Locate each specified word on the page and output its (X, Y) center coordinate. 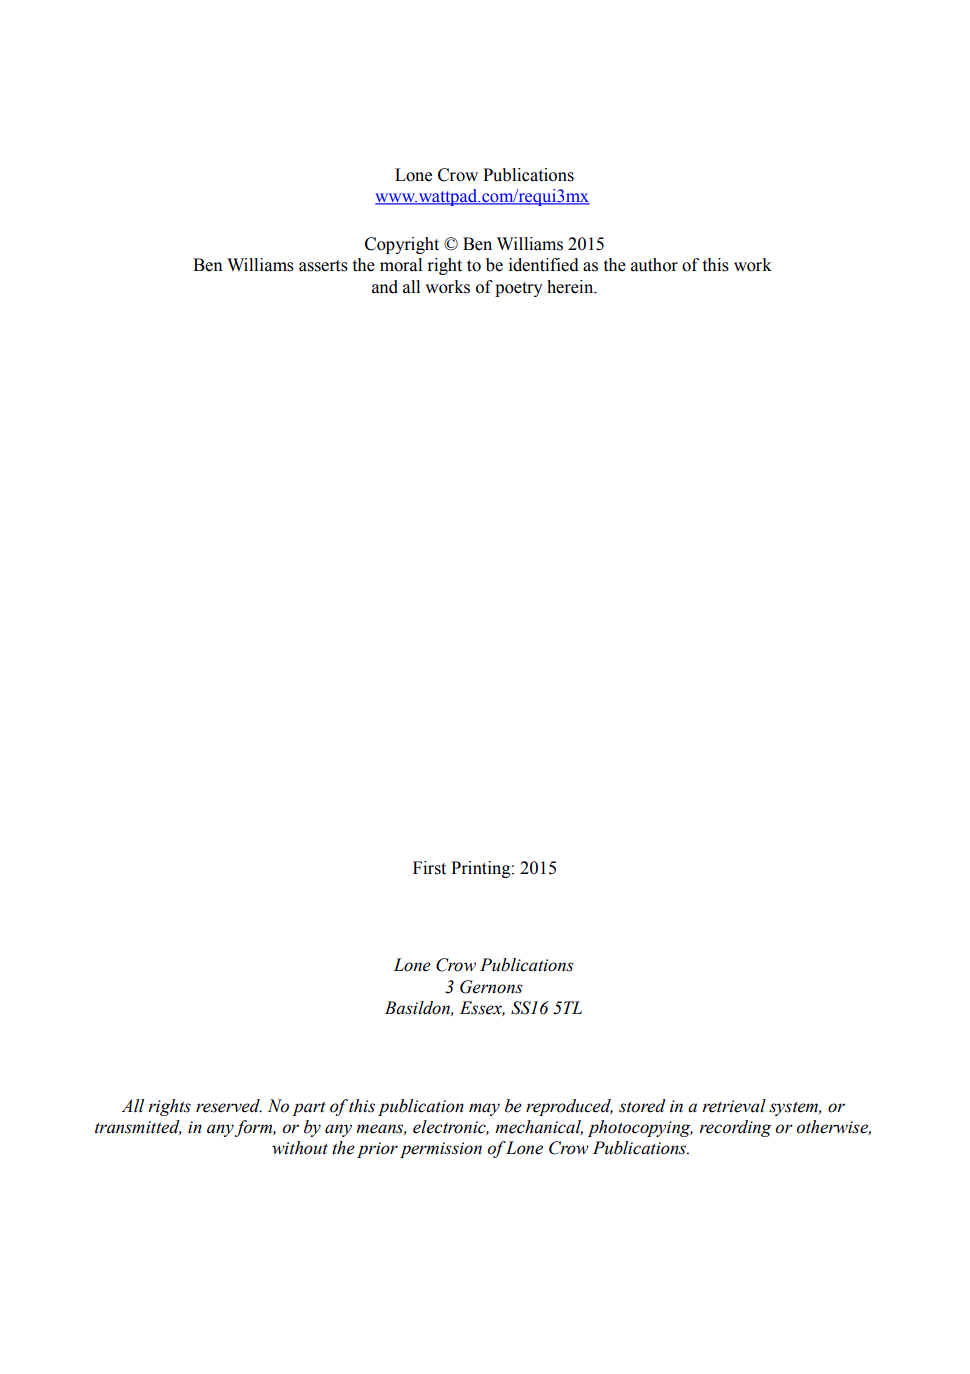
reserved (229, 1106)
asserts (323, 266)
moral (401, 265)
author (654, 265)
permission (441, 1150)
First (429, 868)
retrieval (734, 1106)
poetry (518, 289)
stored (642, 1106)
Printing (482, 869)
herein (571, 287)
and (385, 287)
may (484, 1109)
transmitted (138, 1127)
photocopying (640, 1128)
